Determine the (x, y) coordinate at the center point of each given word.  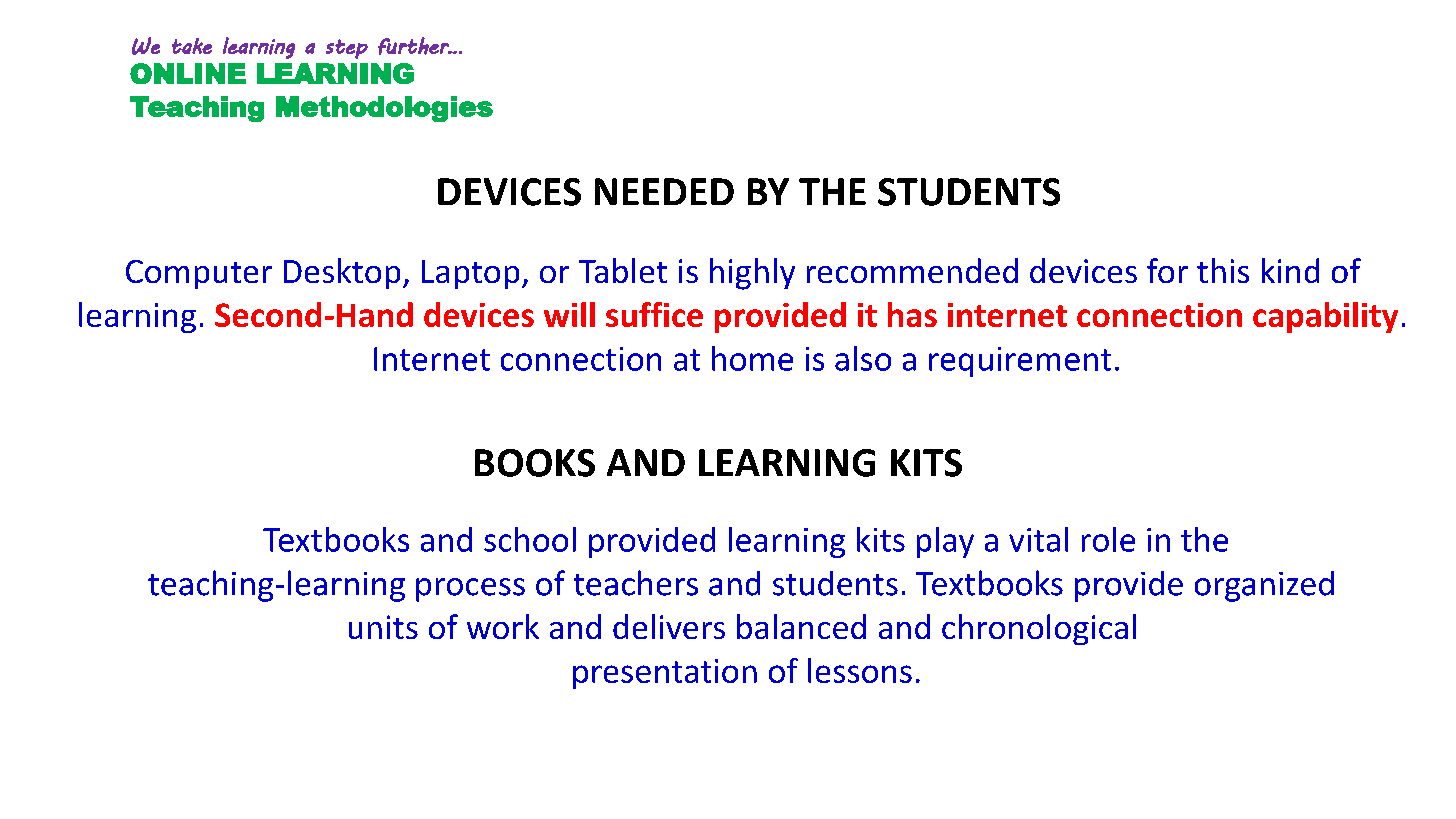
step (347, 49)
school (530, 539)
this (1223, 270)
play (945, 542)
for (1167, 270)
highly (752, 274)
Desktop (342, 273)
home (752, 358)
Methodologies (384, 109)
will (569, 314)
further (414, 46)
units (383, 627)
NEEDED (664, 191)
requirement (1020, 362)
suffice (654, 314)
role (1108, 539)
